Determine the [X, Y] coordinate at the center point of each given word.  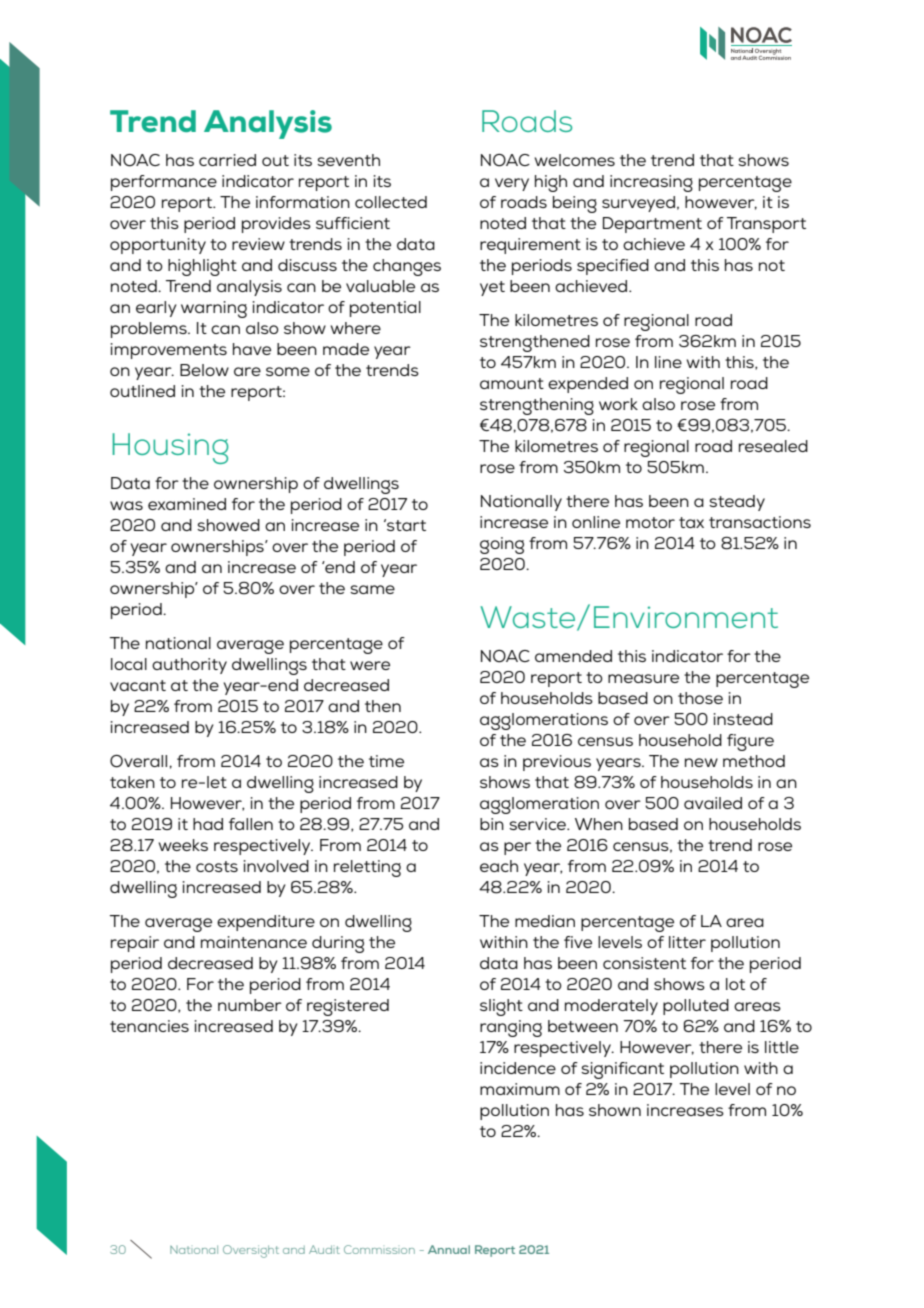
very [512, 184]
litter [687, 942]
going [502, 545]
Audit [324, 1249]
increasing [651, 183]
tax [691, 522]
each [499, 866]
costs [217, 866]
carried [227, 160]
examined [187, 504]
